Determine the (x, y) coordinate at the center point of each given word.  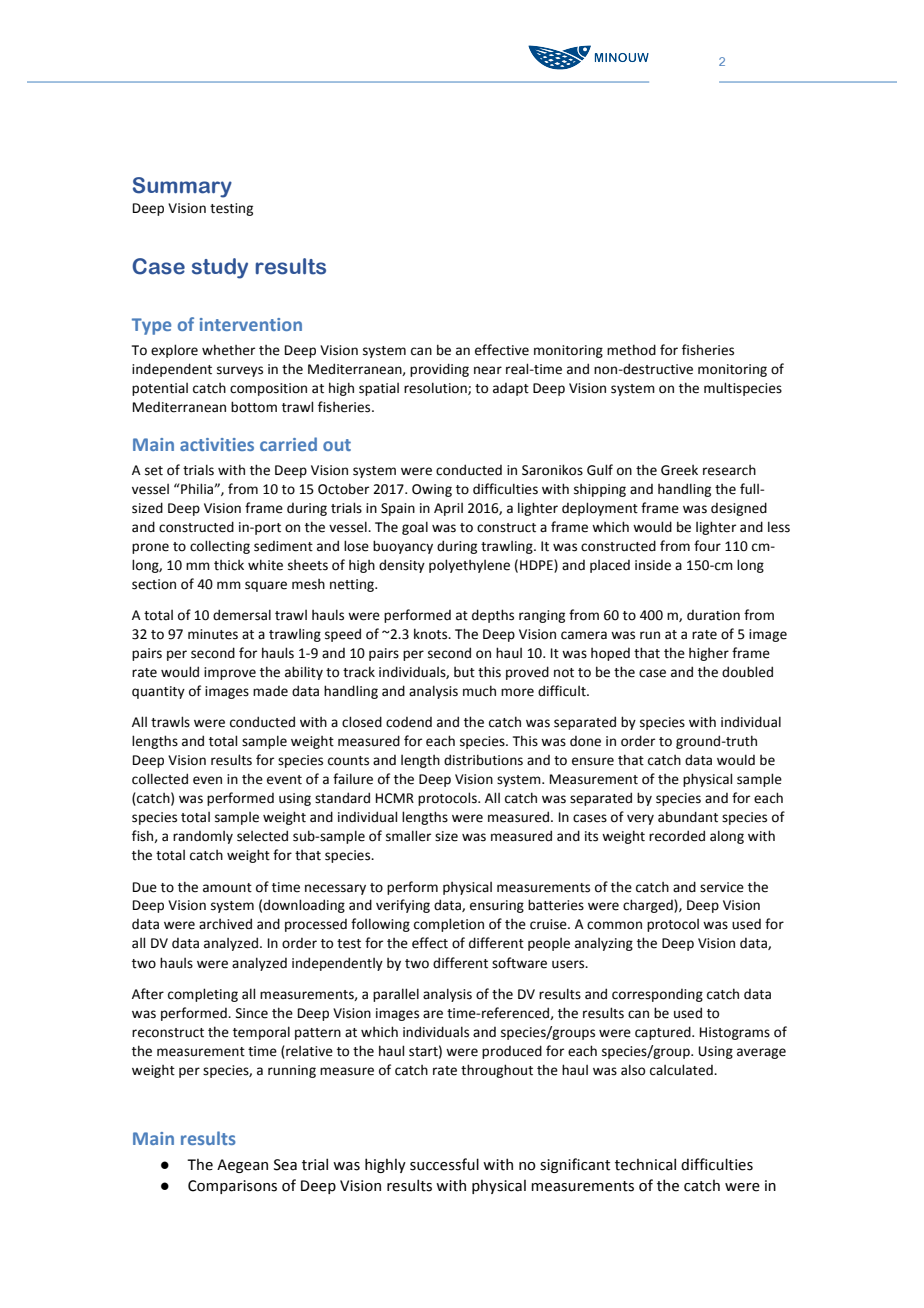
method (631, 350)
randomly (203, 837)
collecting (220, 547)
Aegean (242, 1166)
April (448, 509)
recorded (677, 836)
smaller (408, 836)
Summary (182, 187)
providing (439, 370)
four (707, 546)
